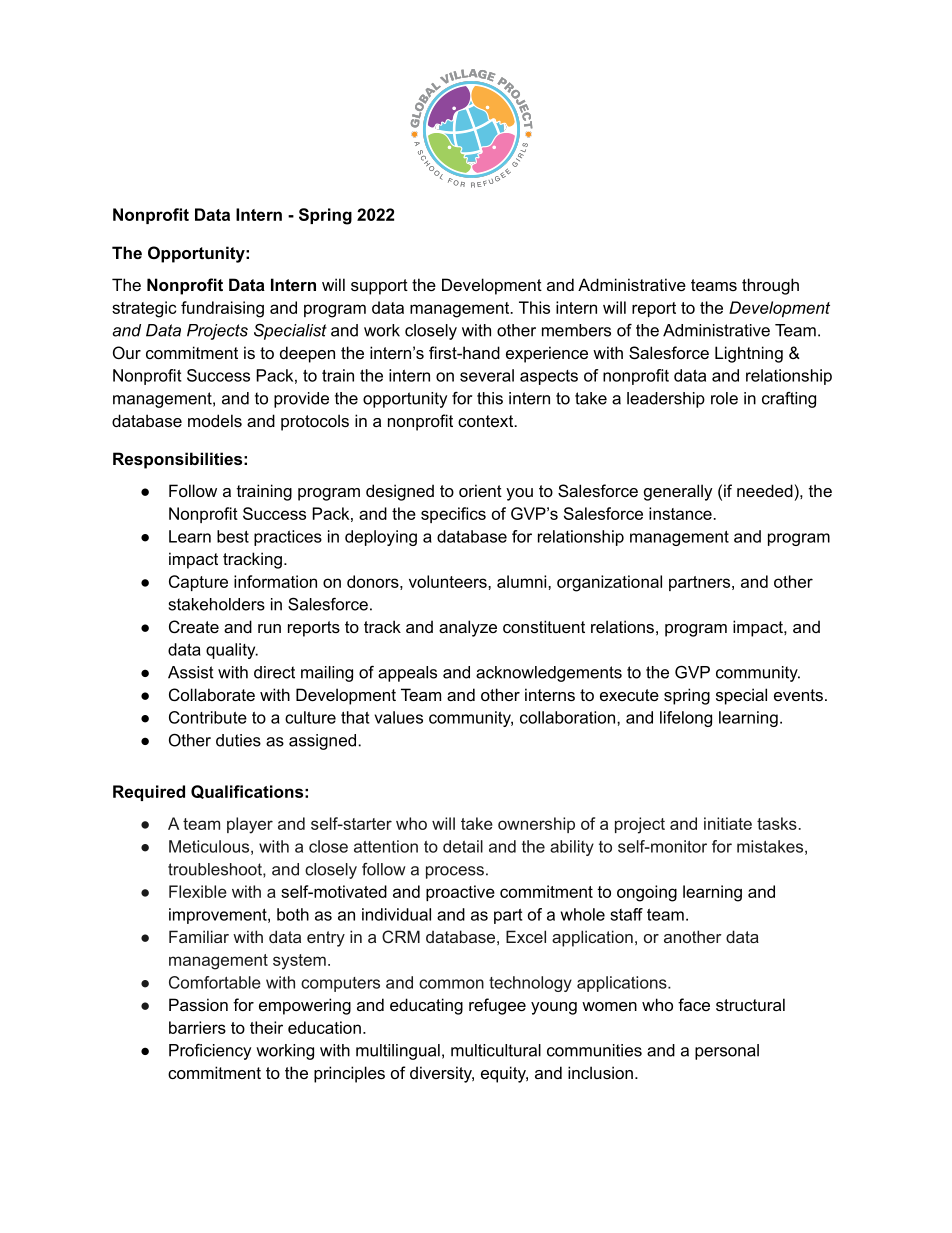  I want to click on volunteers, so click(449, 581).
